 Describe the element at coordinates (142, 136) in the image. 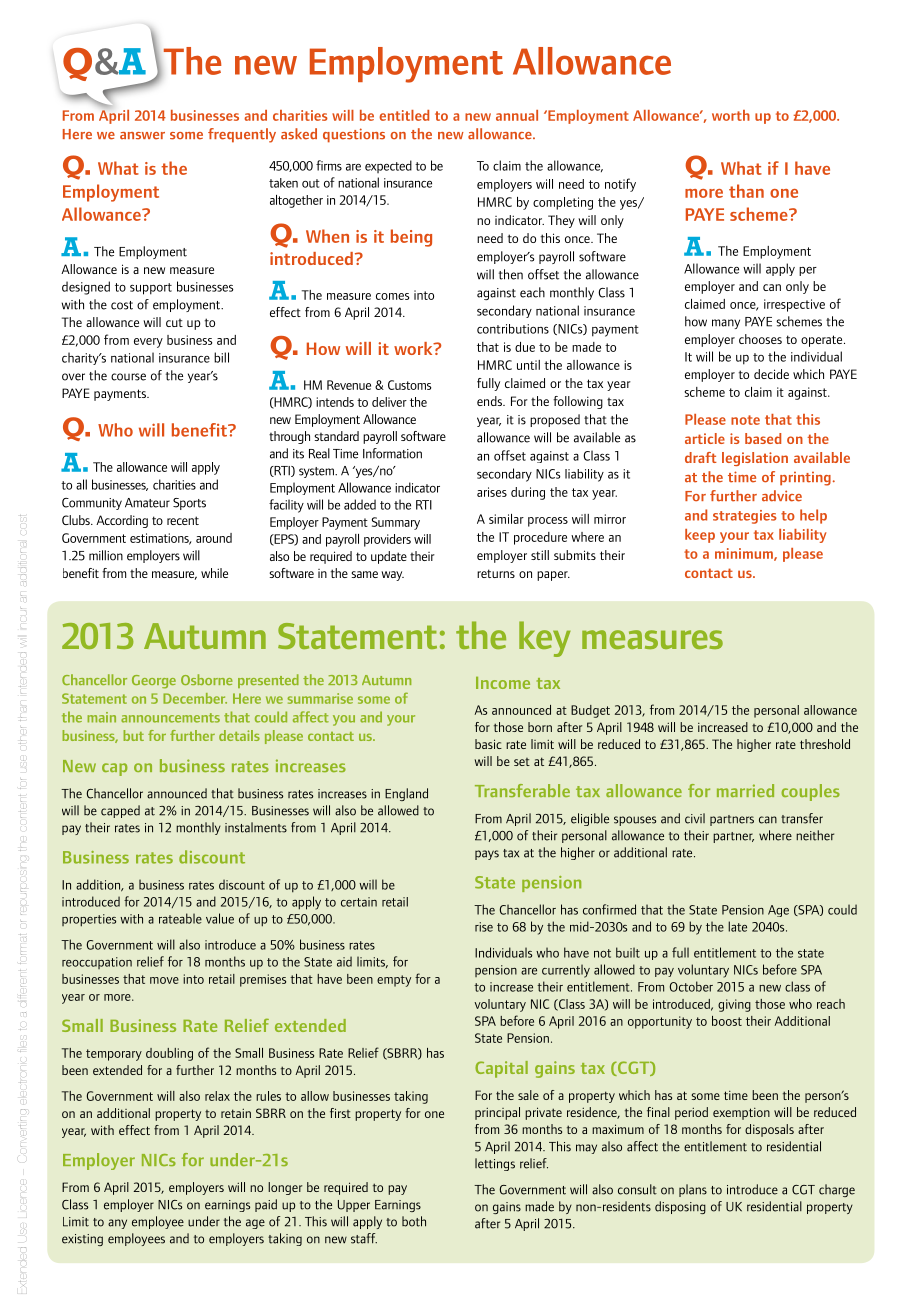

I see `answer` at that location.
